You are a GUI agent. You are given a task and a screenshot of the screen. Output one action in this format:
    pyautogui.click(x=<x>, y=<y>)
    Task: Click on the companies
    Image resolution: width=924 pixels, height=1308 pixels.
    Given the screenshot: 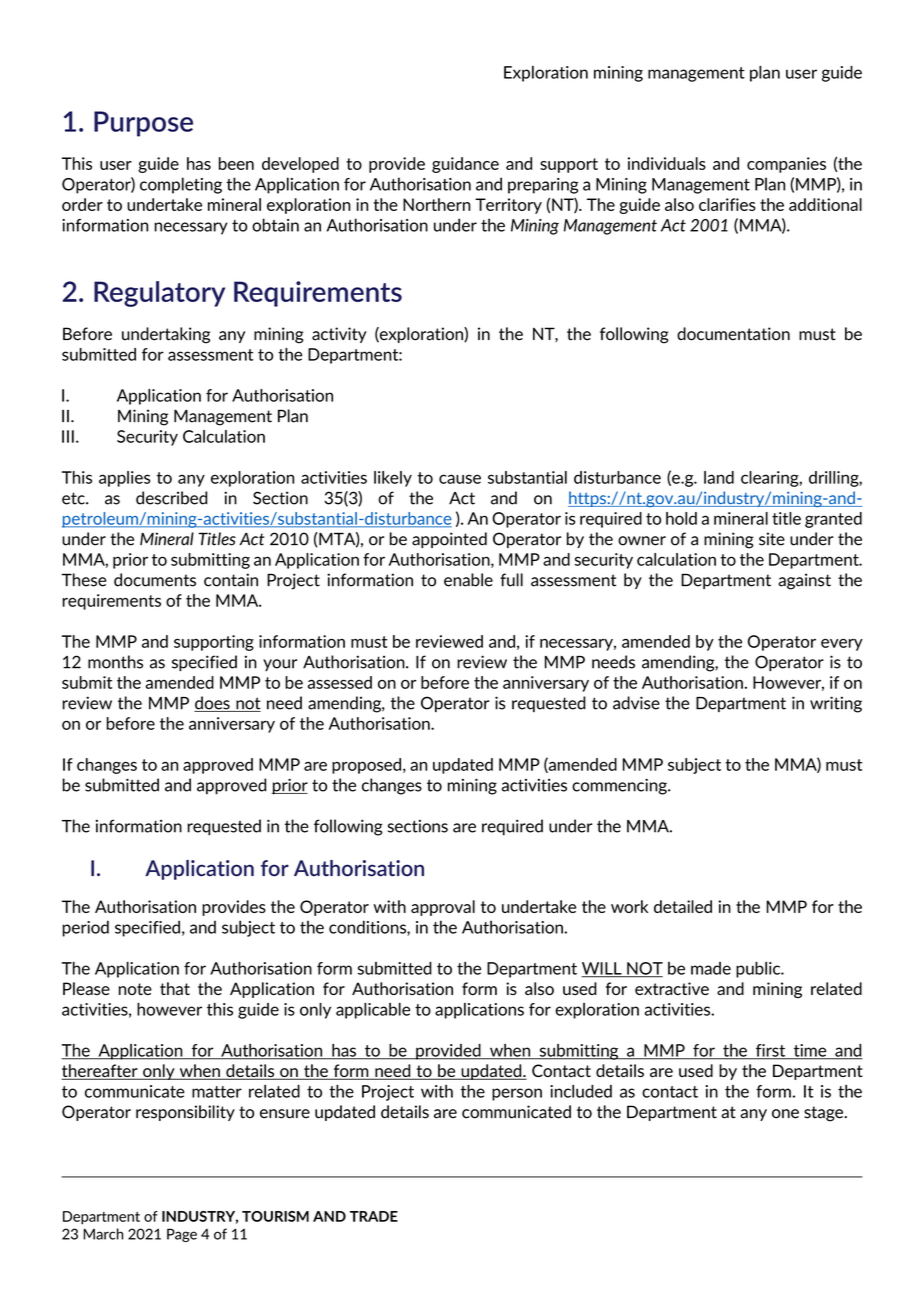 What is the action you would take?
    pyautogui.click(x=786, y=165)
